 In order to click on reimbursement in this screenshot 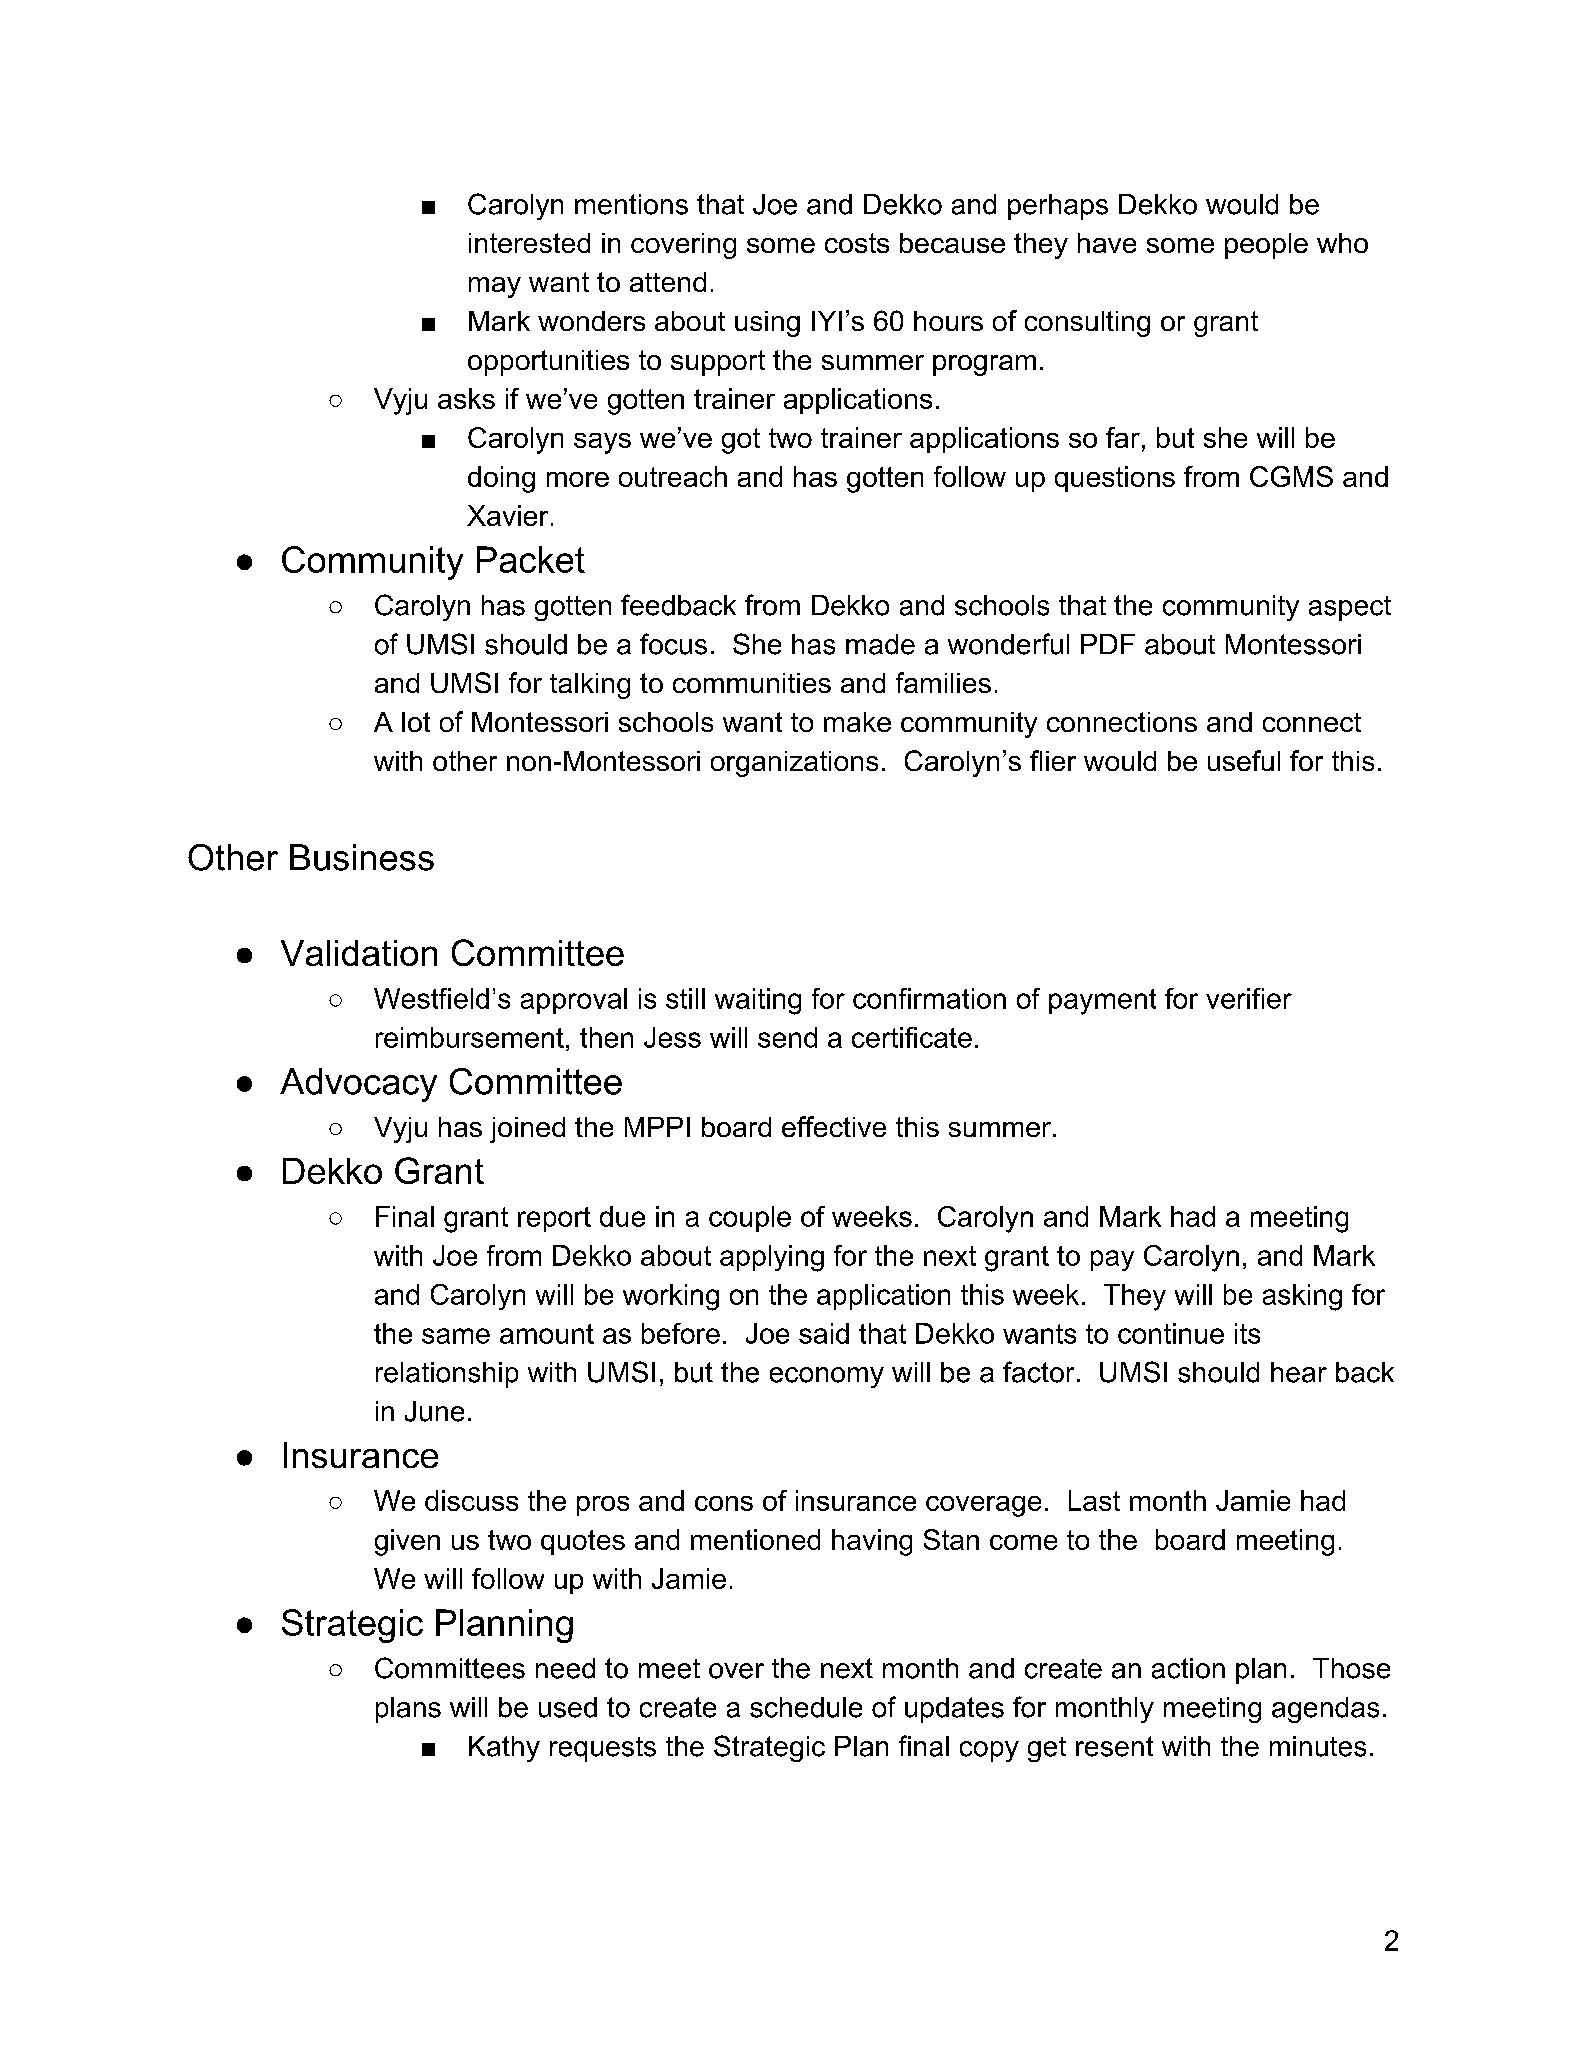, I will do `click(470, 1037)`.
